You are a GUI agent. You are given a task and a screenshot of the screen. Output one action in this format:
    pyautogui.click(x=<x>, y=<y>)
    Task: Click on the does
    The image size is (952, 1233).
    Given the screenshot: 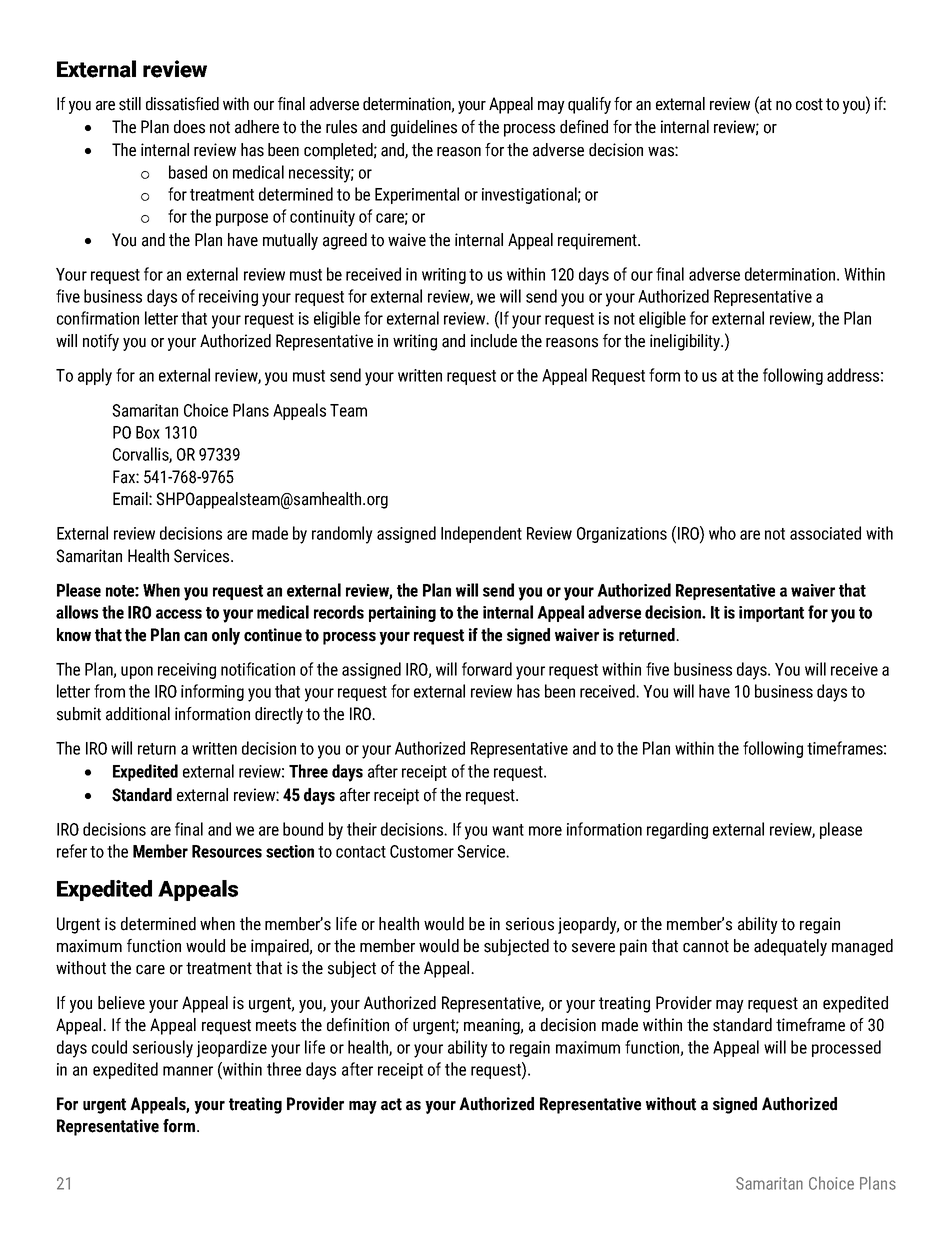 What is the action you would take?
    pyautogui.click(x=189, y=127)
